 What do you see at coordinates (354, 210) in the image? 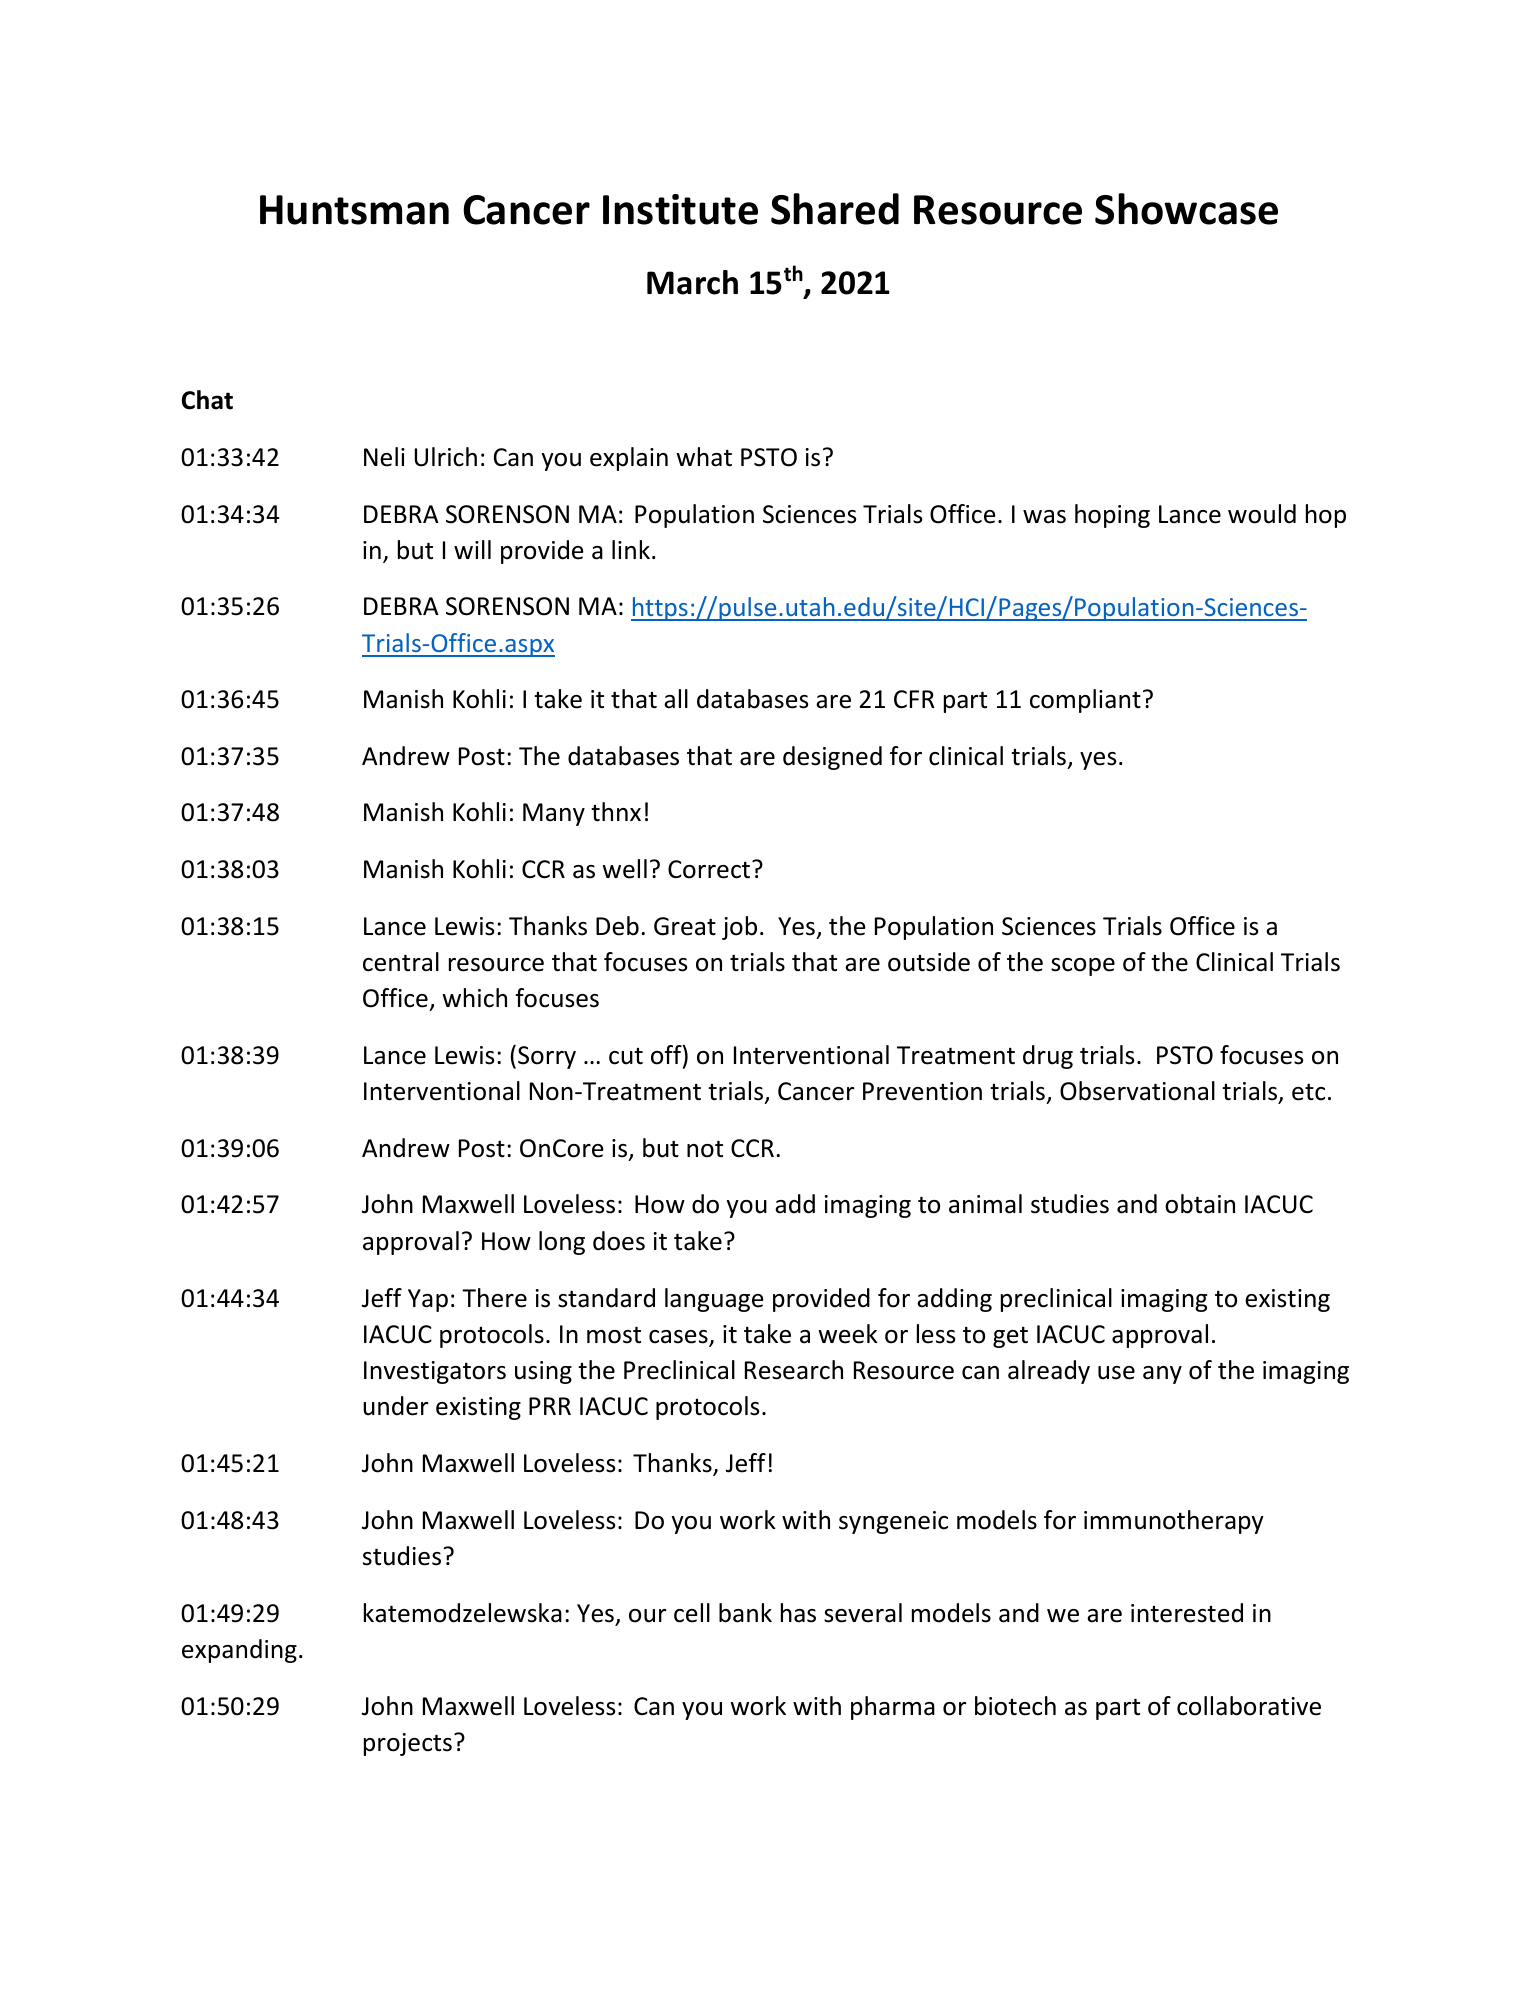
I see `Huntsman` at bounding box center [354, 210].
